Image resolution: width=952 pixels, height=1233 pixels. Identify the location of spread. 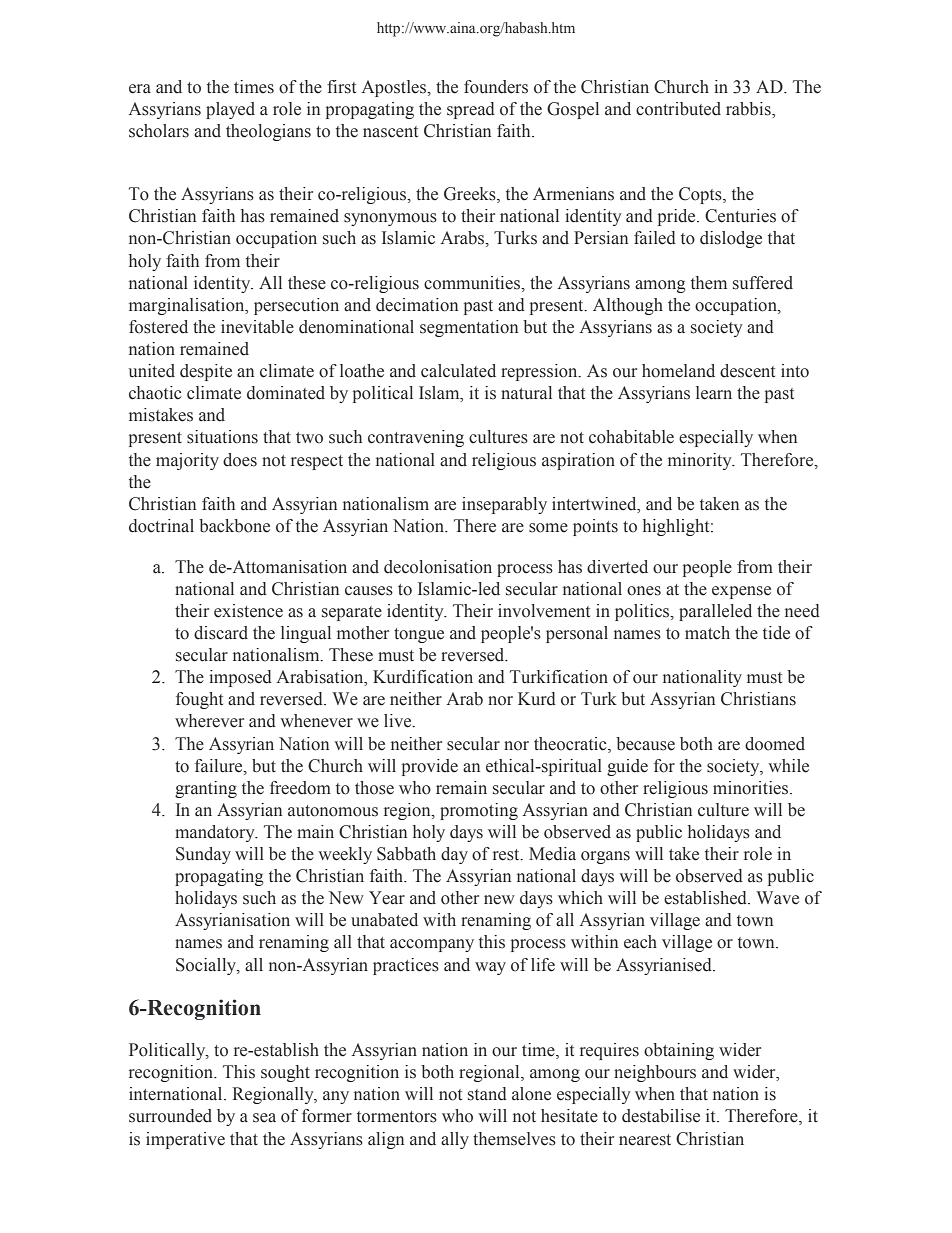
(471, 110).
